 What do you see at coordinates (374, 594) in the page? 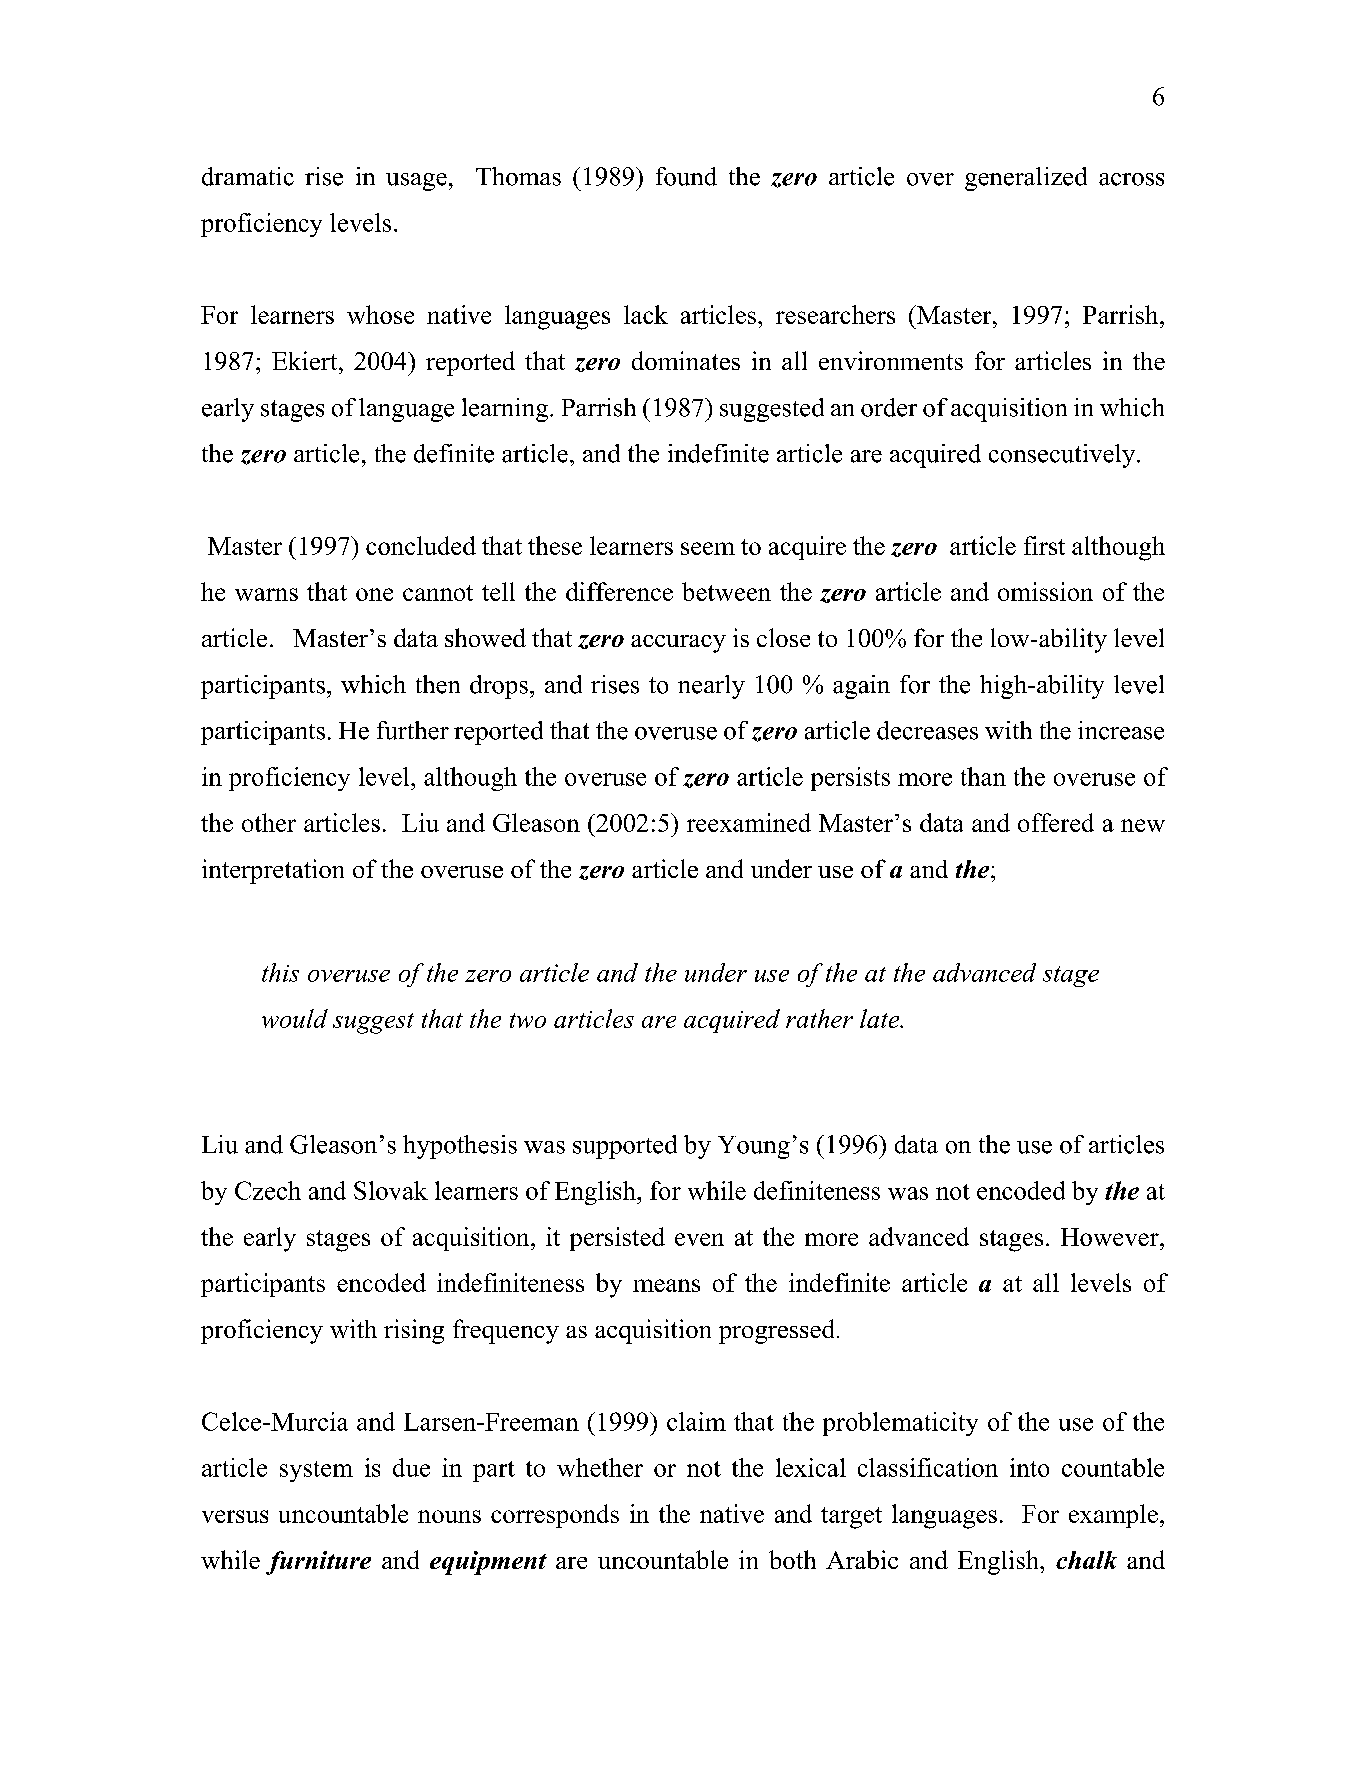
I see `one` at bounding box center [374, 594].
